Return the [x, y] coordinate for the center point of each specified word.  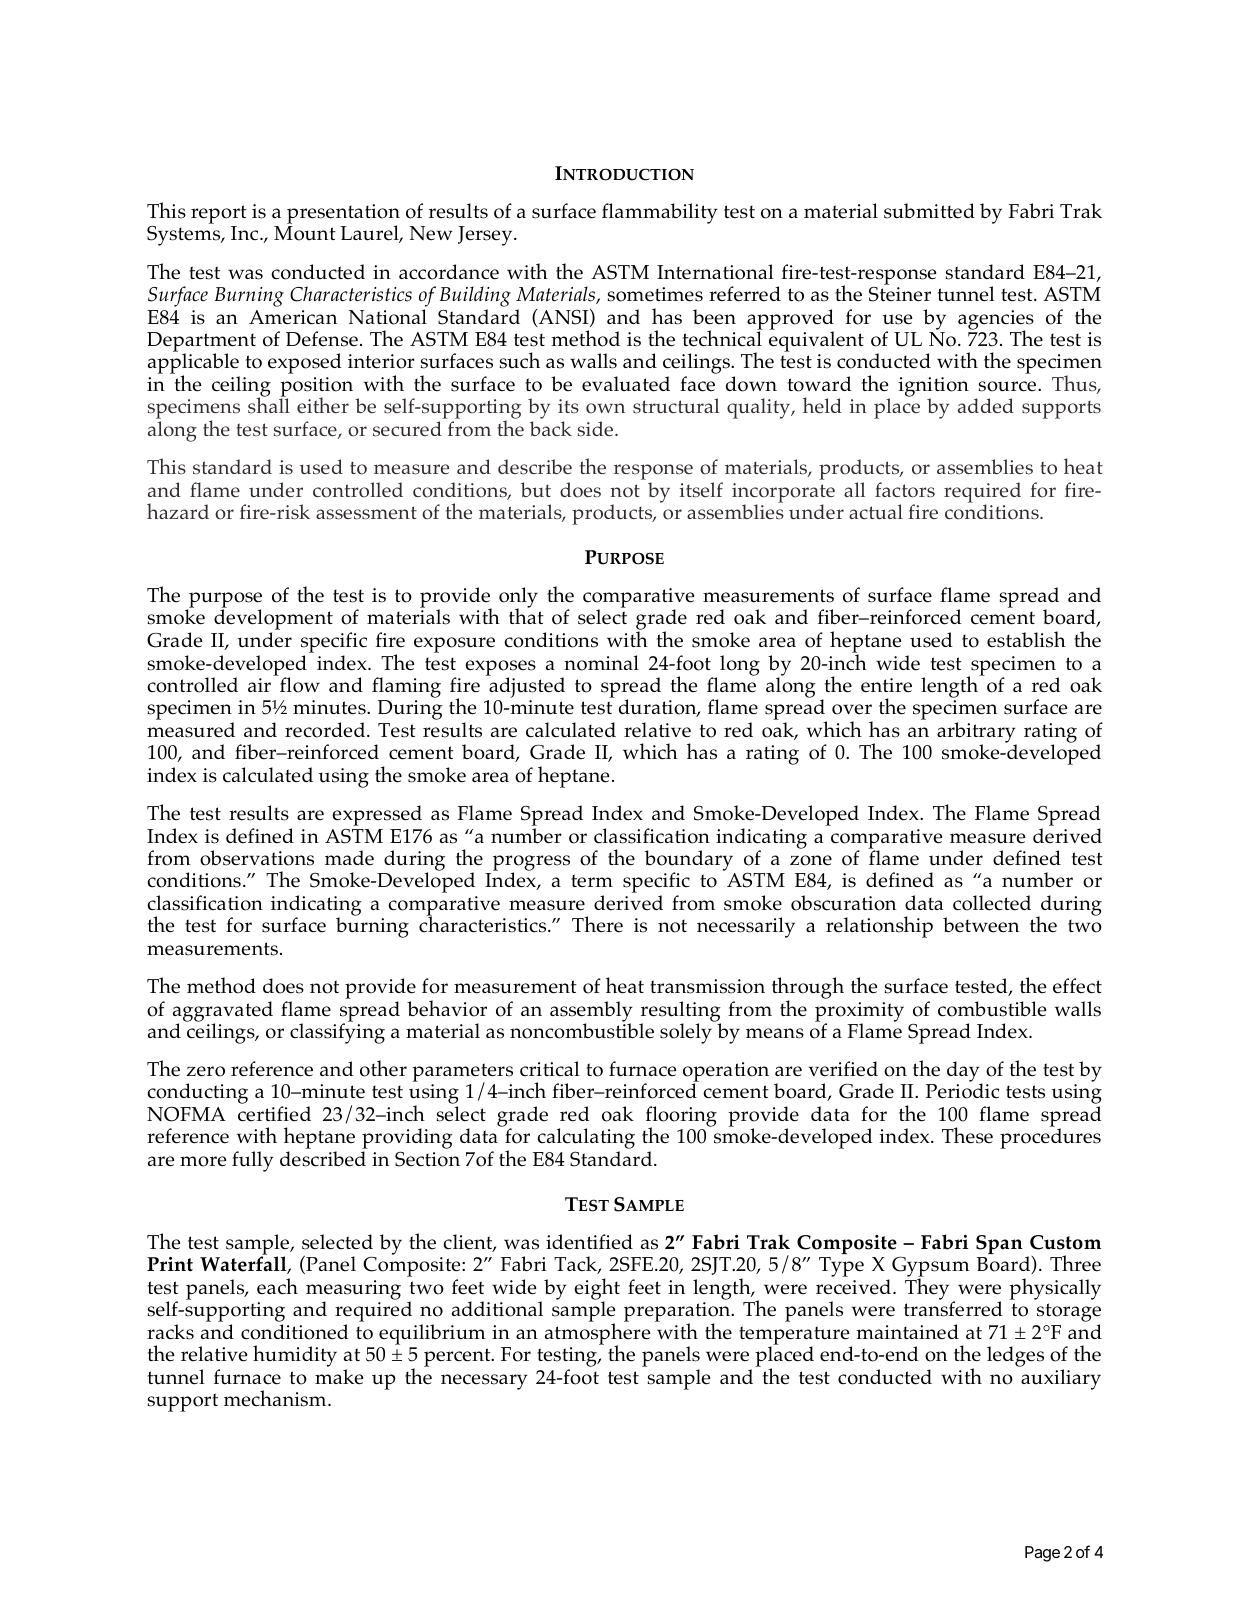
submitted [929, 211]
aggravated [223, 1012]
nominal [601, 663]
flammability [660, 213]
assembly [591, 1012]
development [273, 621]
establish [1026, 639]
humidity [295, 1356]
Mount [305, 233]
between [981, 925]
